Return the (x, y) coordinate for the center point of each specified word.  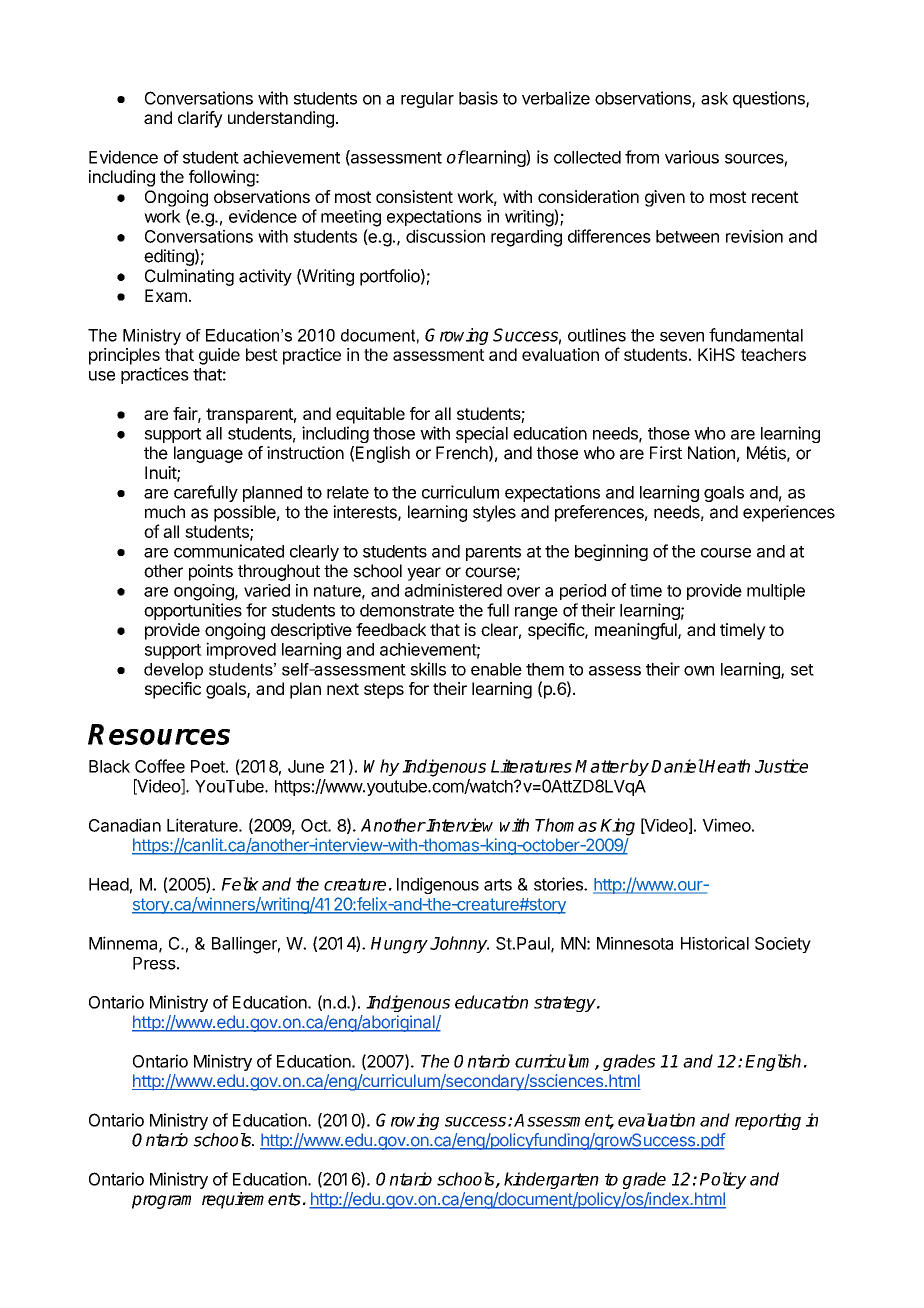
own (699, 671)
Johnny (459, 944)
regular (427, 100)
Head (109, 884)
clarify (200, 119)
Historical (715, 943)
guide (219, 356)
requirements (251, 1200)
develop (173, 671)
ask (714, 98)
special (482, 434)
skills (428, 669)
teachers (773, 354)
